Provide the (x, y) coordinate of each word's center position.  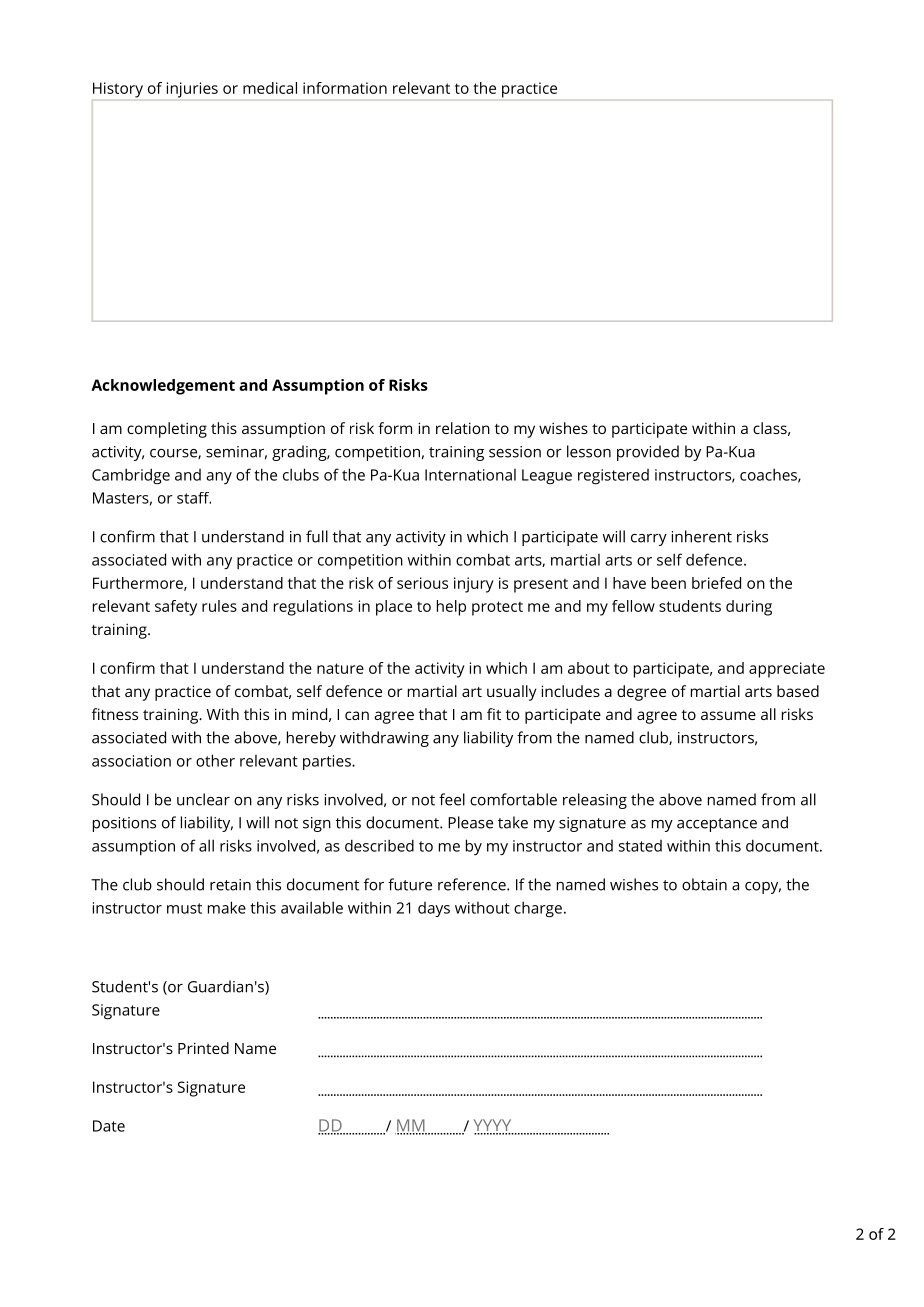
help (451, 608)
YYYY (493, 1126)
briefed (716, 583)
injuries (192, 90)
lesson (589, 451)
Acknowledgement (163, 387)
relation (463, 428)
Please (470, 822)
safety (176, 608)
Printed (203, 1048)
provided (648, 453)
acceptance (717, 825)
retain (230, 885)
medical (270, 88)
